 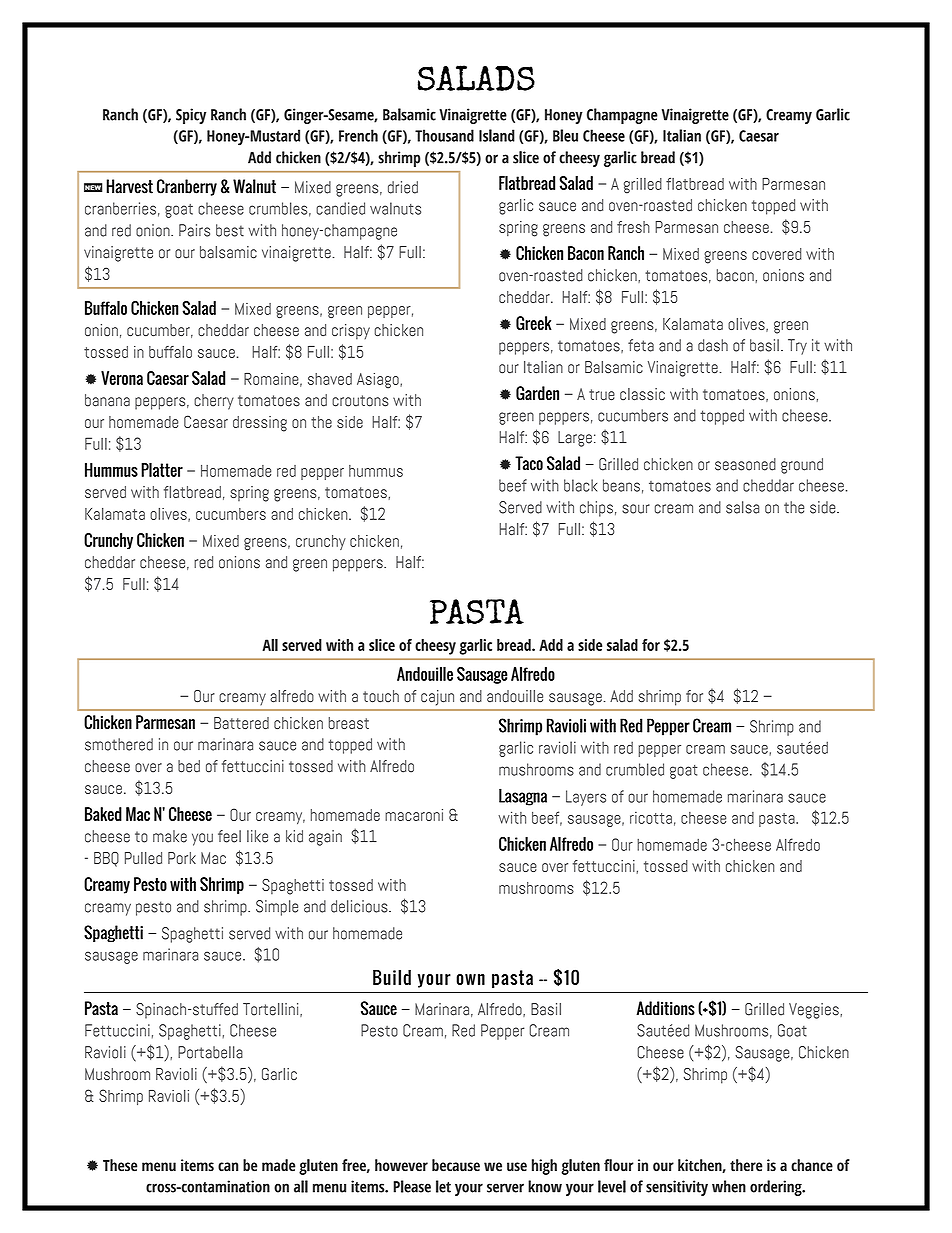 What do you see at coordinates (120, 1165) in the document?
I see `These` at bounding box center [120, 1165].
